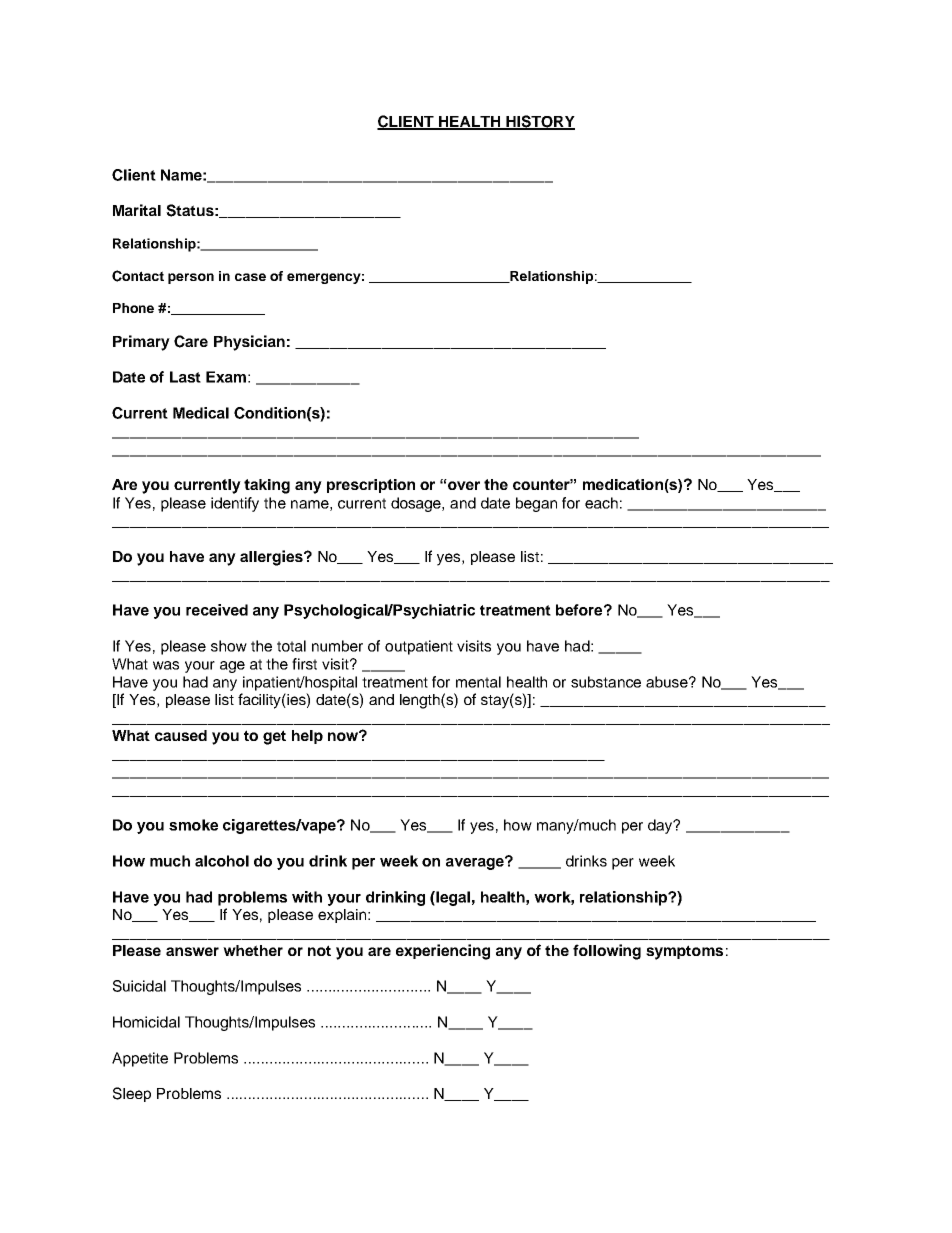 Image resolution: width=952 pixels, height=1233 pixels. Describe the element at coordinates (606, 682) in the screenshot. I see `substance` at that location.
